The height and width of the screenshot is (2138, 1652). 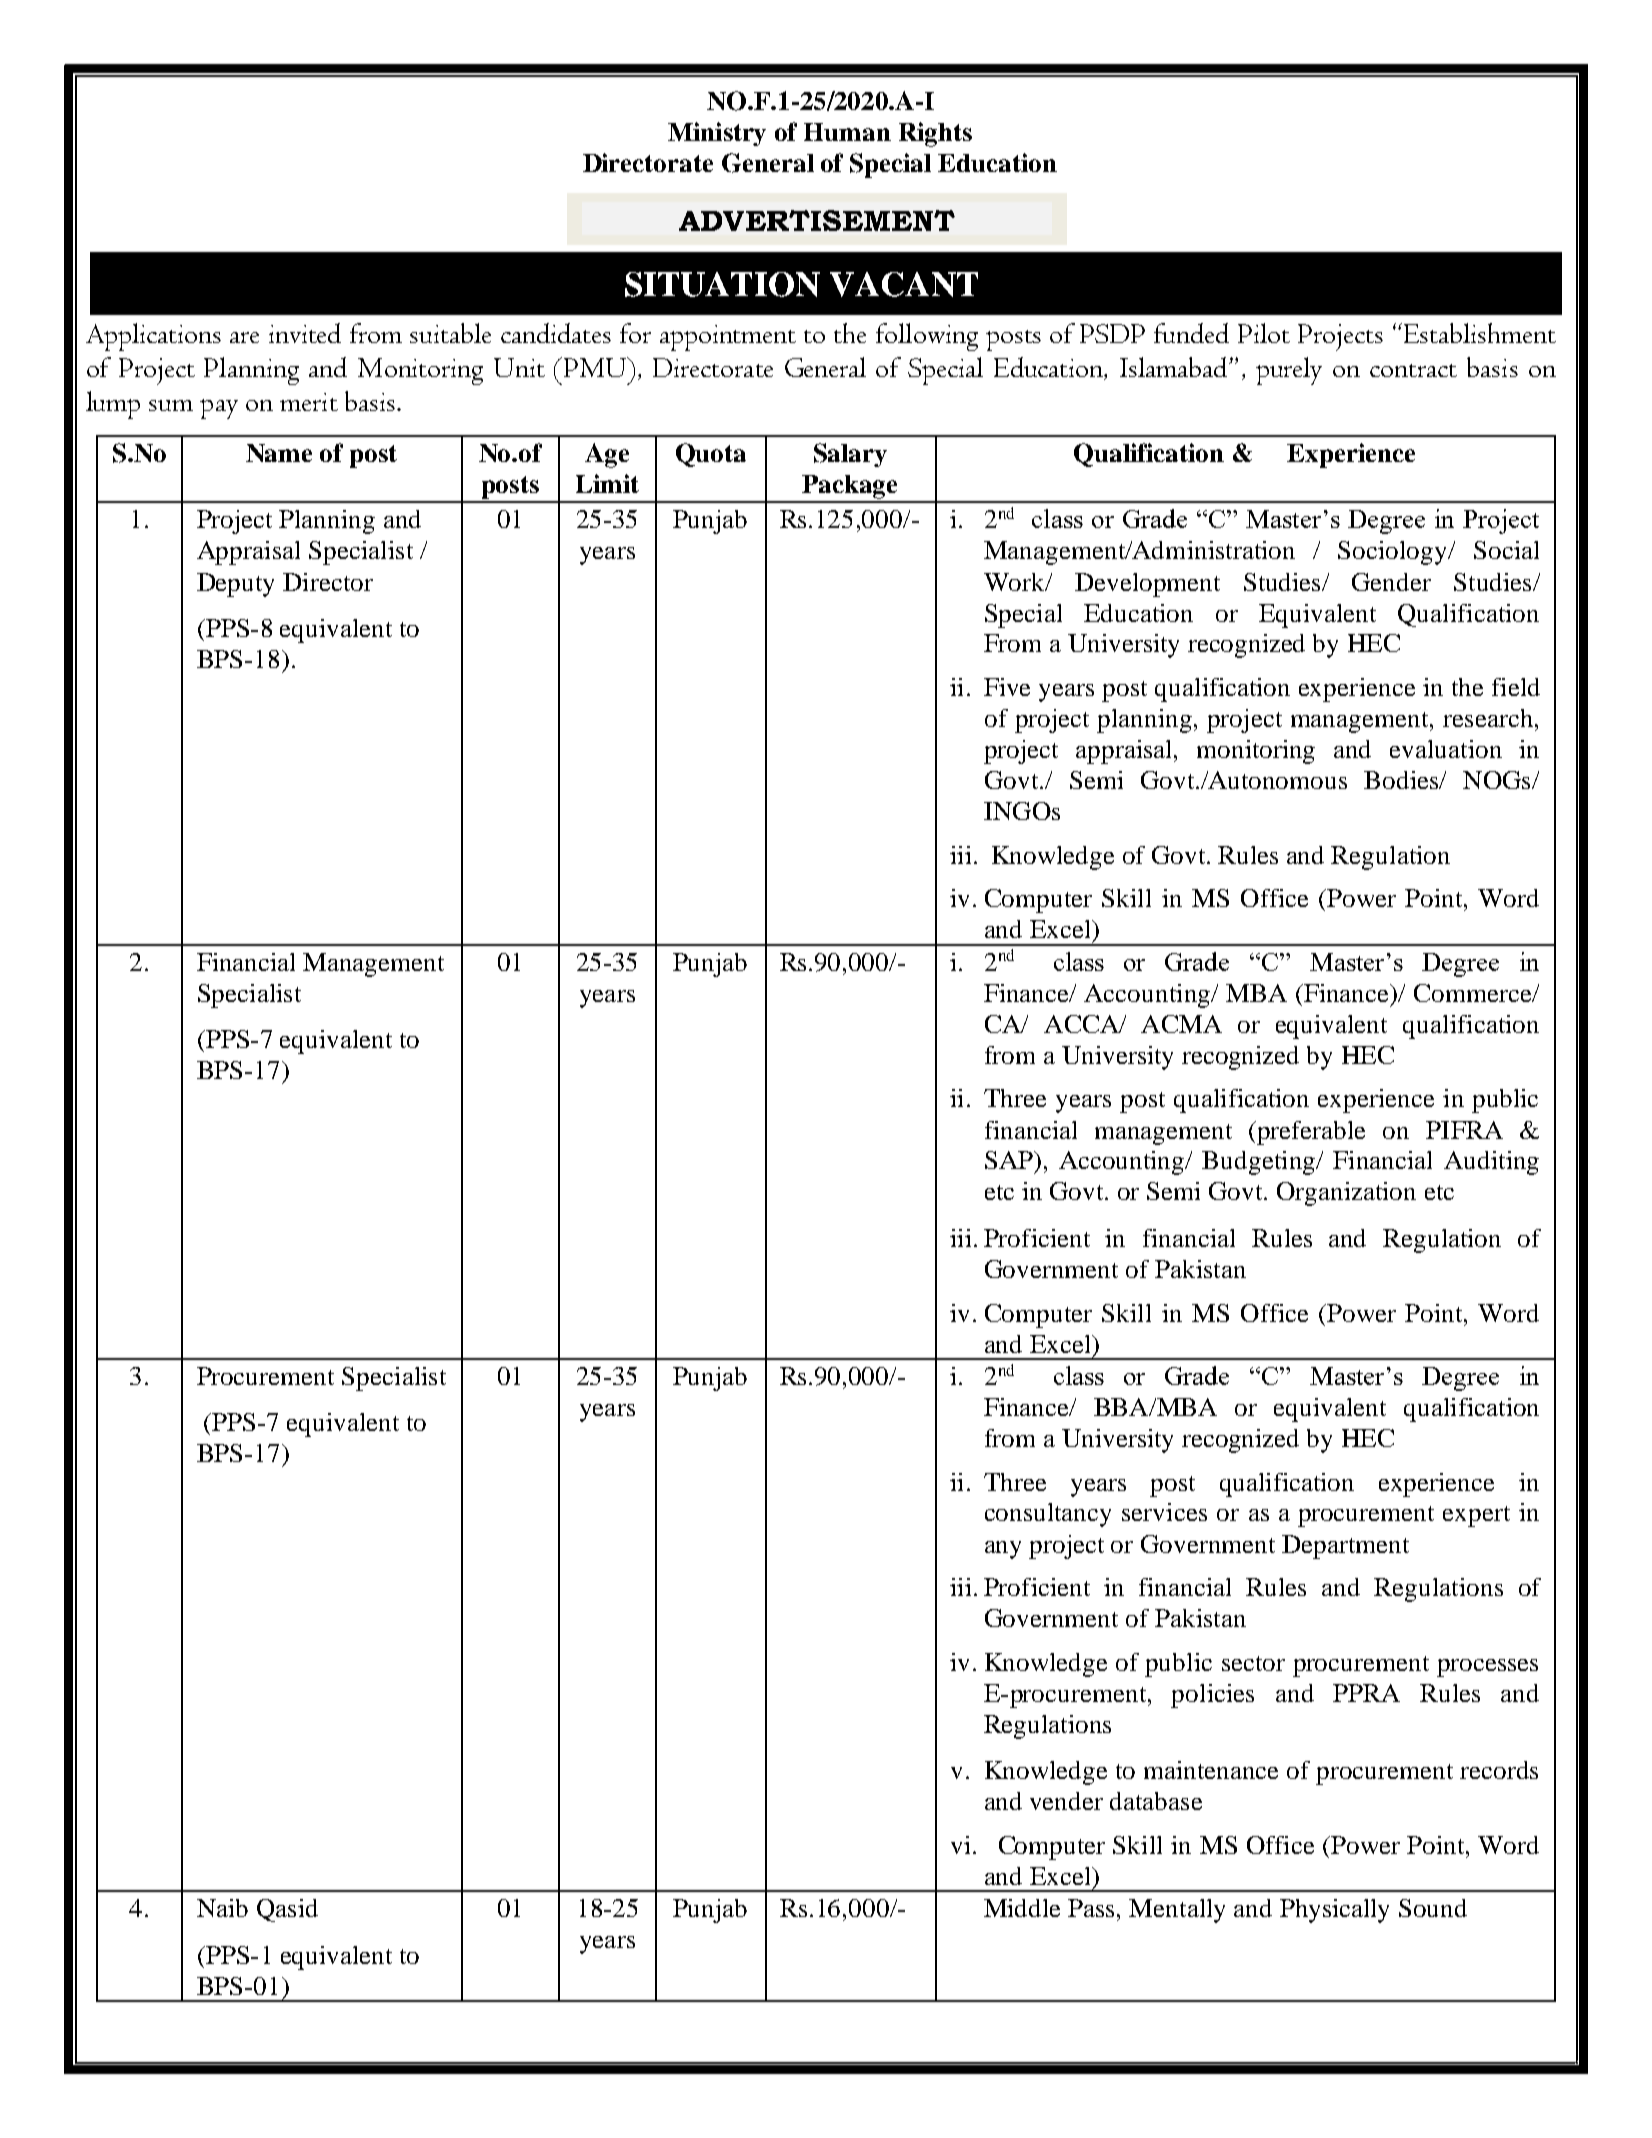 I want to click on SAP, so click(x=1010, y=1160).
